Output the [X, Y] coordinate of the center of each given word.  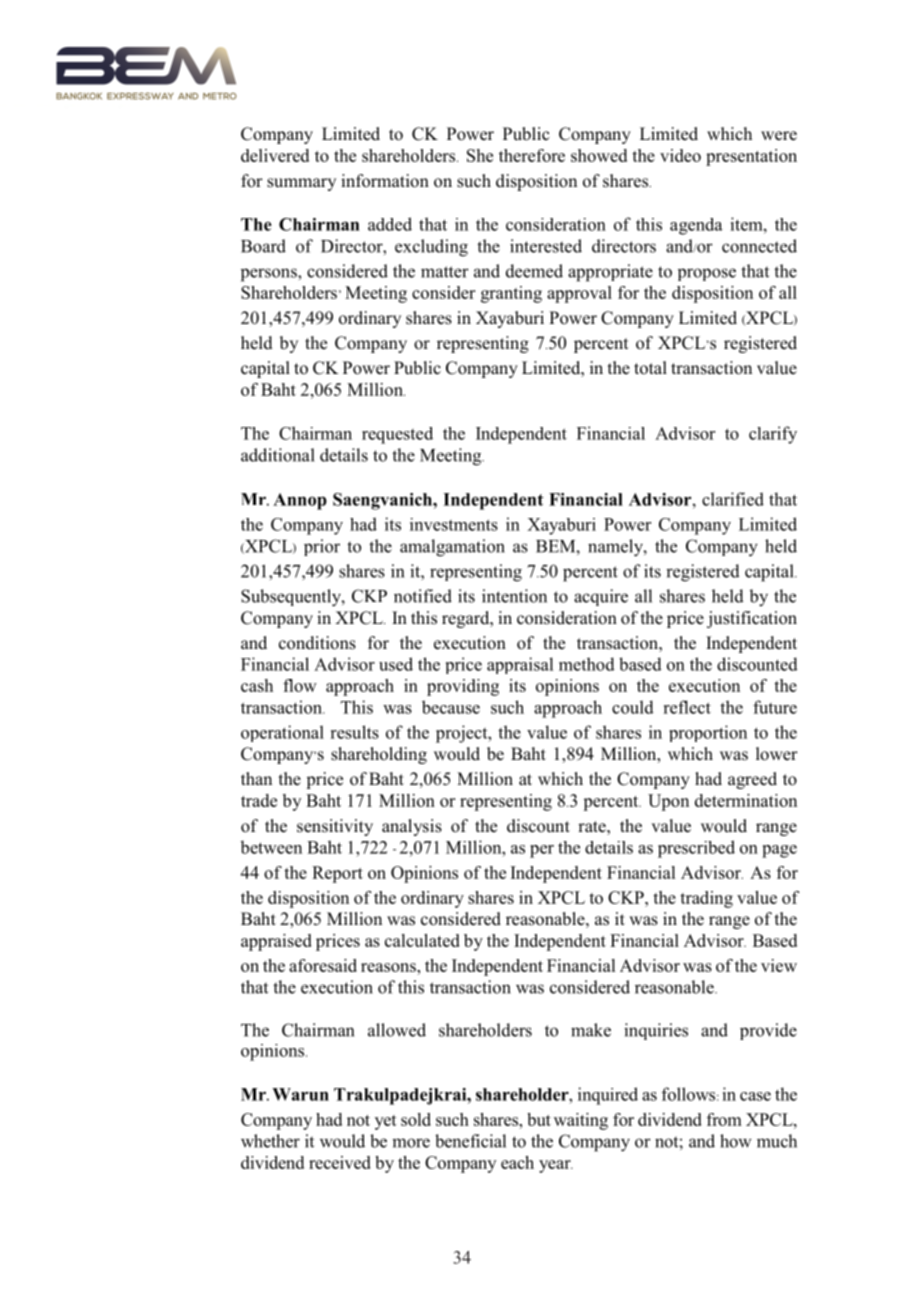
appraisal [520, 665]
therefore [532, 155]
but [539, 1119]
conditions [317, 643]
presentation [751, 157]
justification [752, 619]
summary [301, 184]
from [724, 1119]
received [340, 1162]
